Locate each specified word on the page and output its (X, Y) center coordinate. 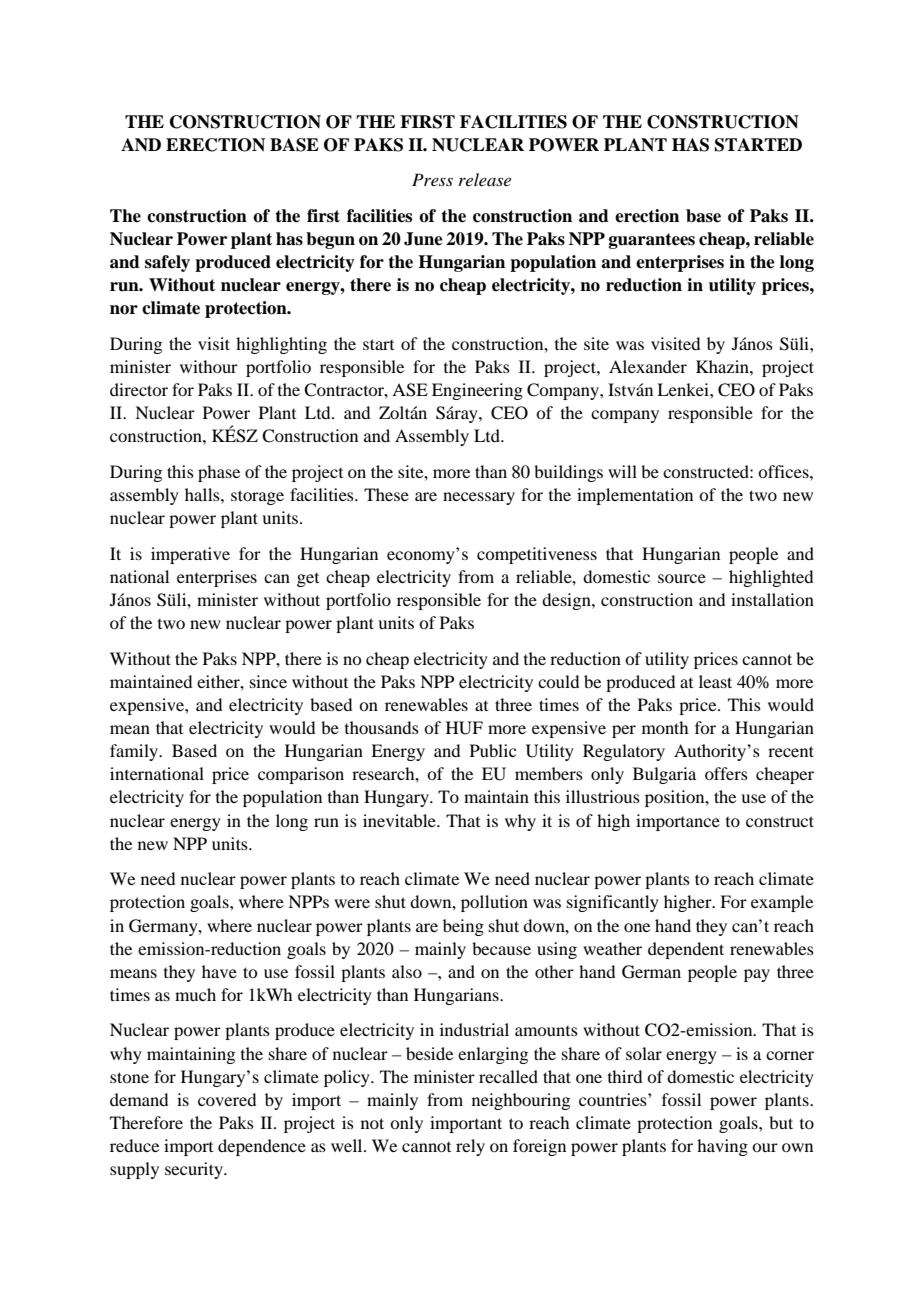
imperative (190, 555)
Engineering (477, 391)
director (139, 389)
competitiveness (537, 555)
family (135, 752)
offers (726, 773)
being (463, 927)
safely (167, 263)
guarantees (652, 241)
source (682, 578)
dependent (686, 950)
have (219, 971)
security (195, 1170)
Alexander (648, 366)
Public (493, 750)
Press (432, 179)
